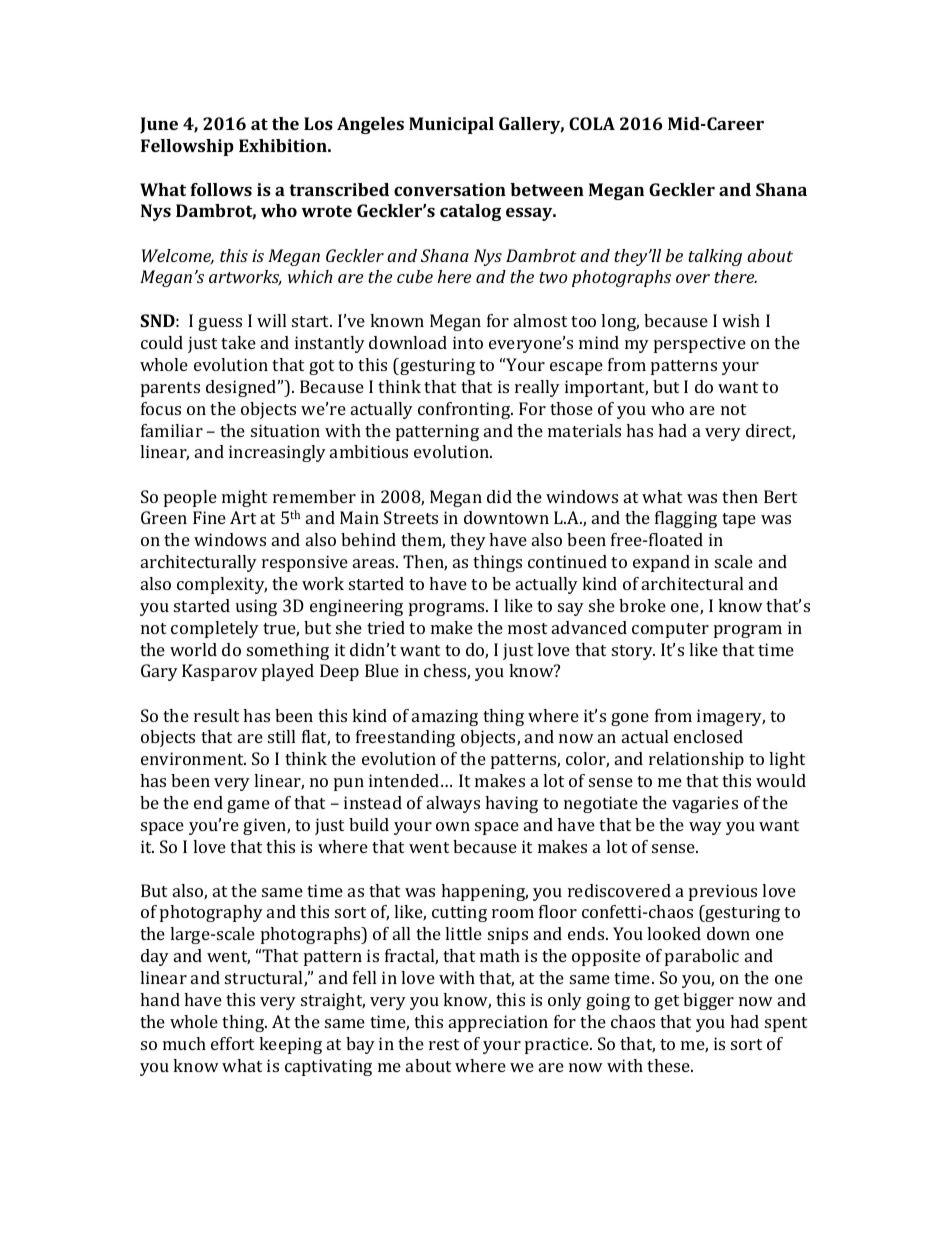  I want to click on might, so click(244, 498).
